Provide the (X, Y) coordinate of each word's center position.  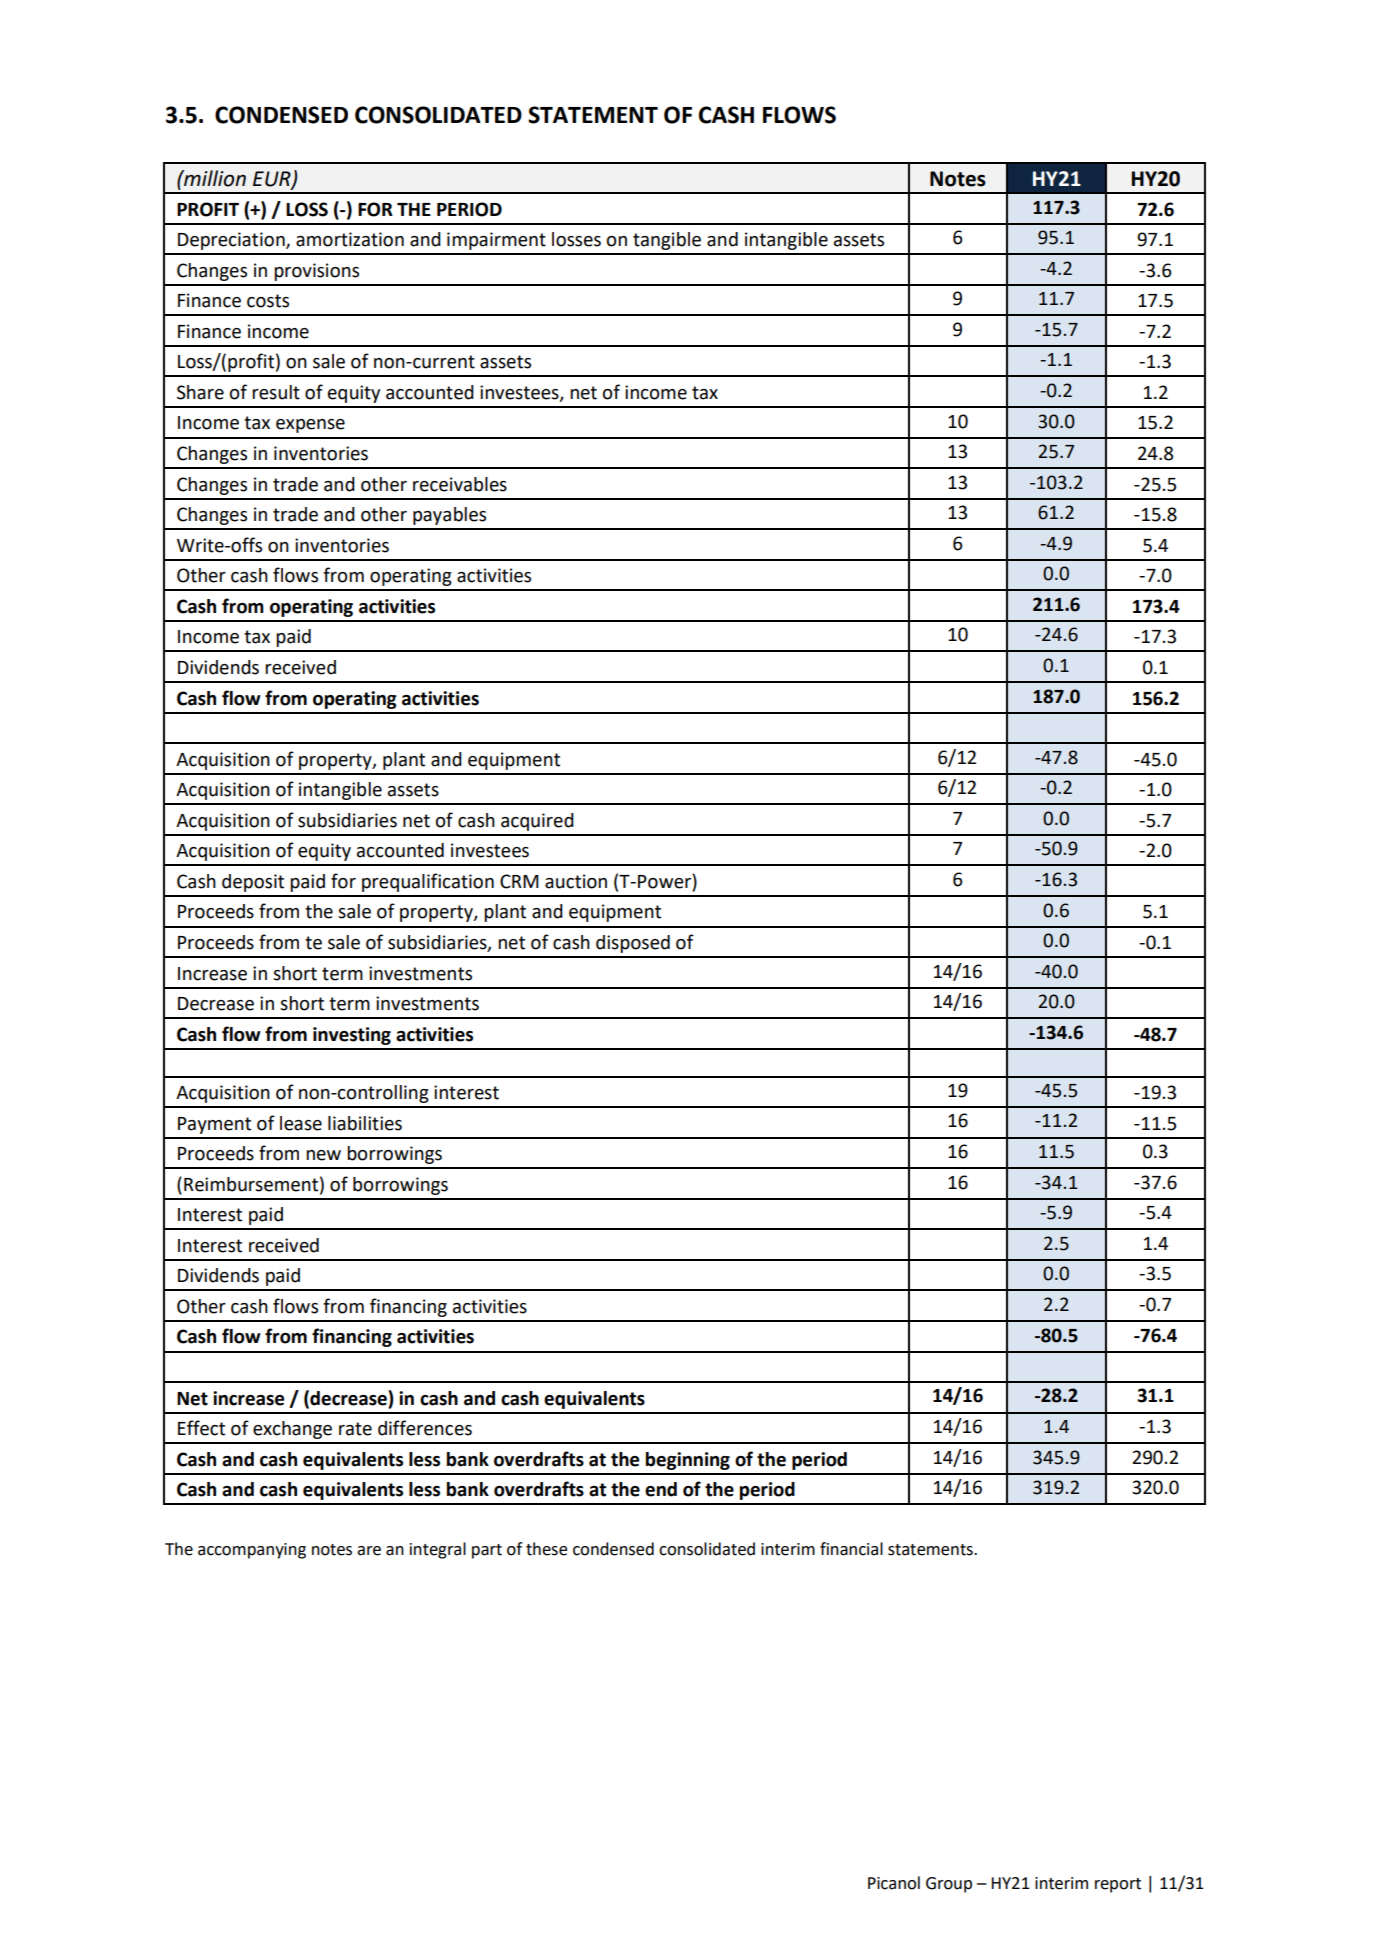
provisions (316, 272)
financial (851, 1549)
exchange (292, 1430)
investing (352, 1036)
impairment (496, 241)
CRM (519, 881)
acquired (537, 822)
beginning (688, 1461)
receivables (460, 484)
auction (576, 881)
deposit (253, 883)
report (1118, 1885)
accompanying (252, 1551)
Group (949, 1885)
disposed (633, 944)
